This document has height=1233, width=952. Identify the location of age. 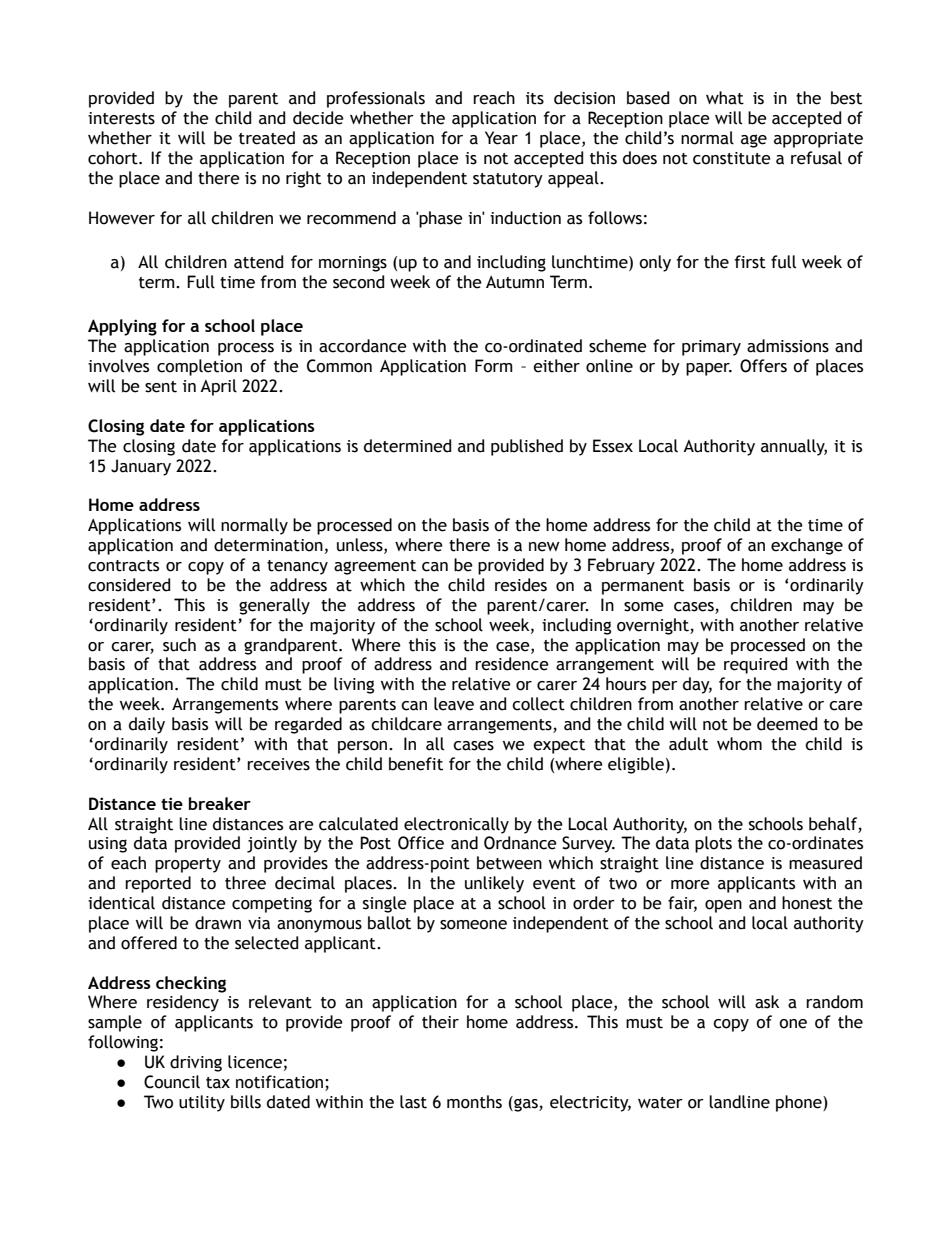
(754, 141).
